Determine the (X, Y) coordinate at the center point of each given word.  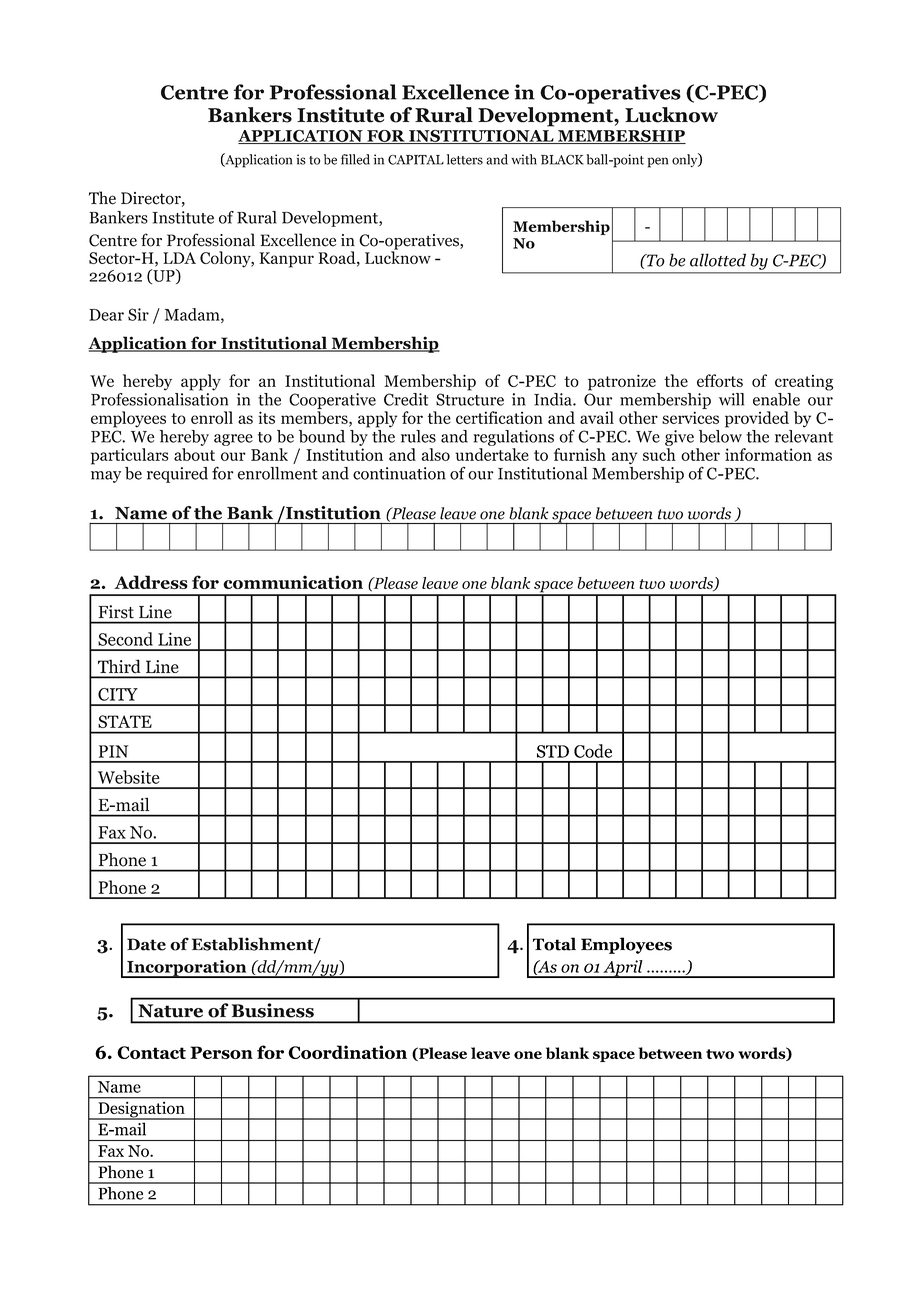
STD (553, 751)
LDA (179, 258)
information (768, 454)
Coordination (347, 1052)
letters (465, 159)
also (436, 454)
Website (129, 777)
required (177, 475)
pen (657, 162)
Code (593, 751)
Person (221, 1052)
